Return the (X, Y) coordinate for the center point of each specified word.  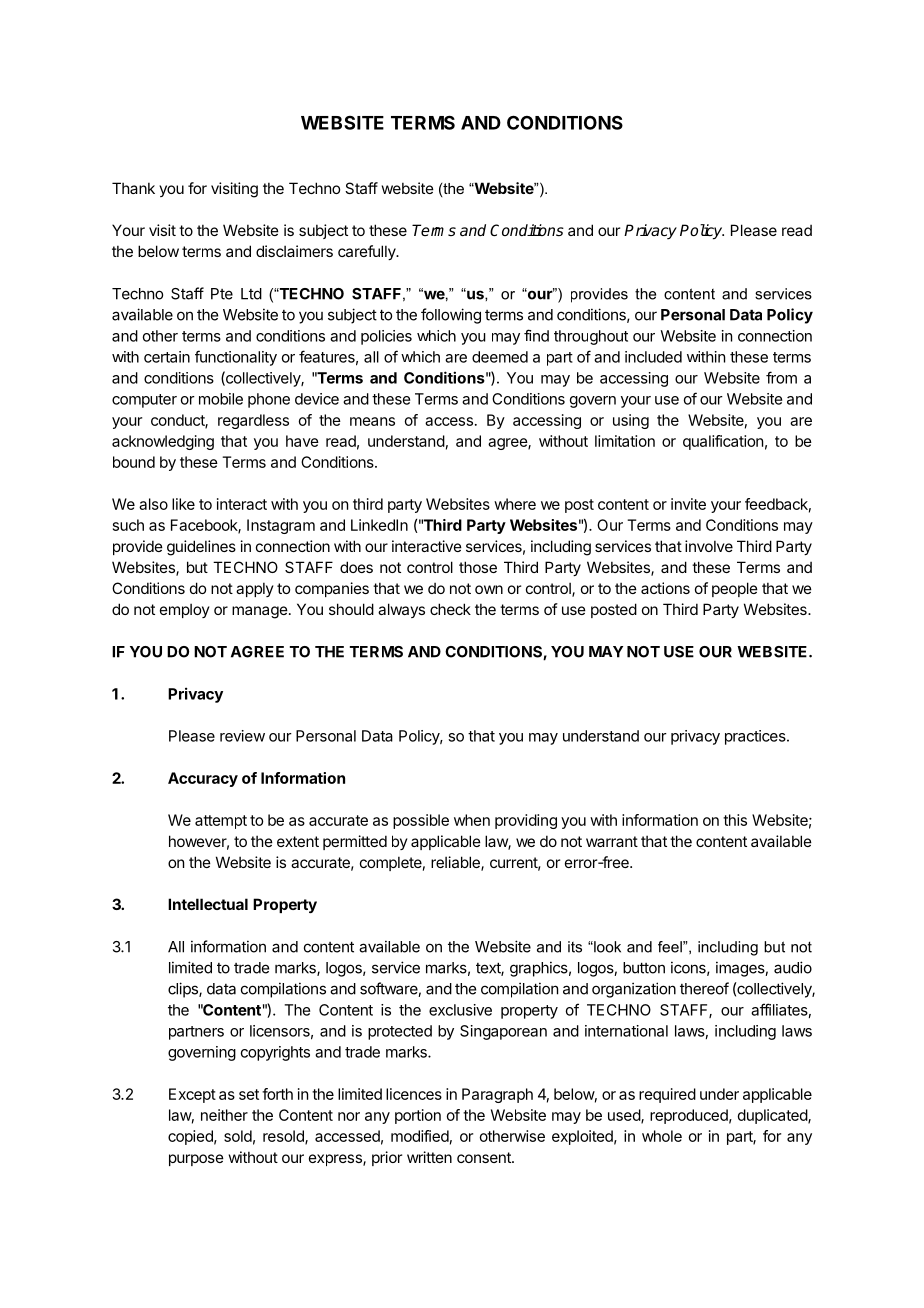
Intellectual (208, 904)
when (472, 820)
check (450, 609)
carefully (367, 252)
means (372, 421)
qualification (723, 442)
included (653, 357)
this (735, 820)
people (735, 589)
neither (224, 1115)
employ (185, 610)
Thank (133, 188)
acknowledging (163, 442)
